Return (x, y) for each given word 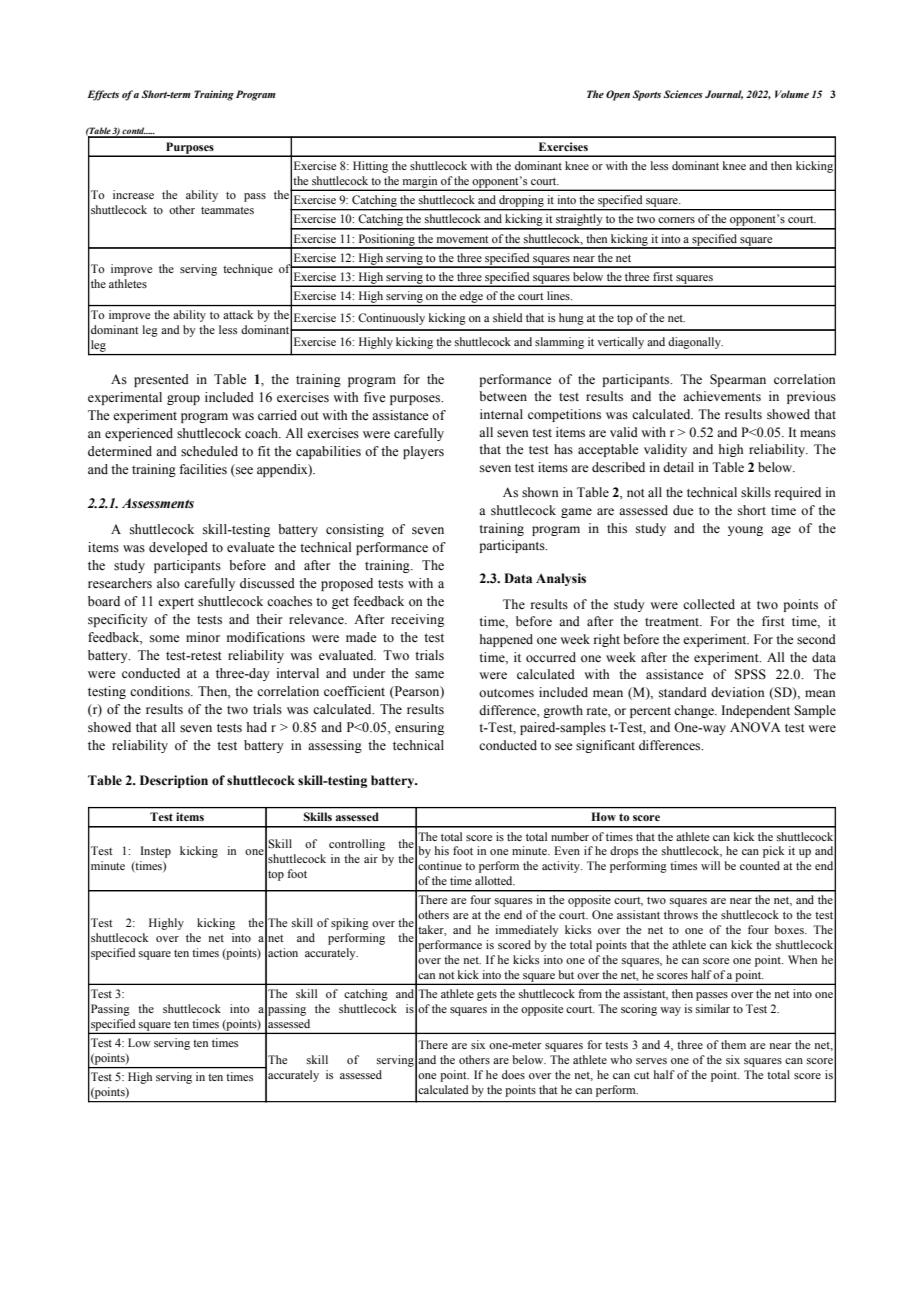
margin (420, 183)
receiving (417, 620)
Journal (724, 95)
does (513, 1074)
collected (709, 604)
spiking (350, 924)
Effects (103, 95)
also (168, 583)
